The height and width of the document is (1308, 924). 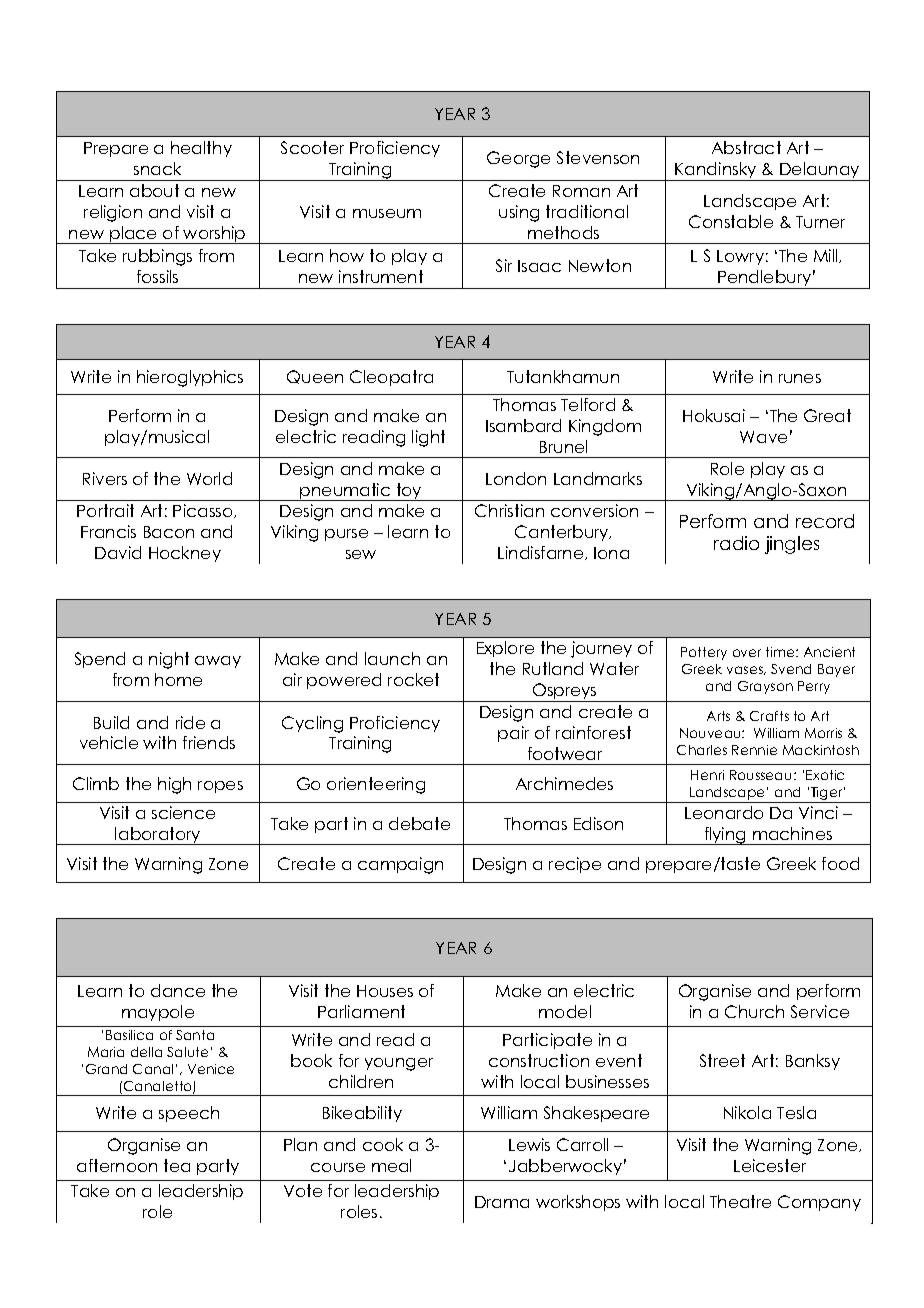 I want to click on Drama, so click(x=502, y=1202).
